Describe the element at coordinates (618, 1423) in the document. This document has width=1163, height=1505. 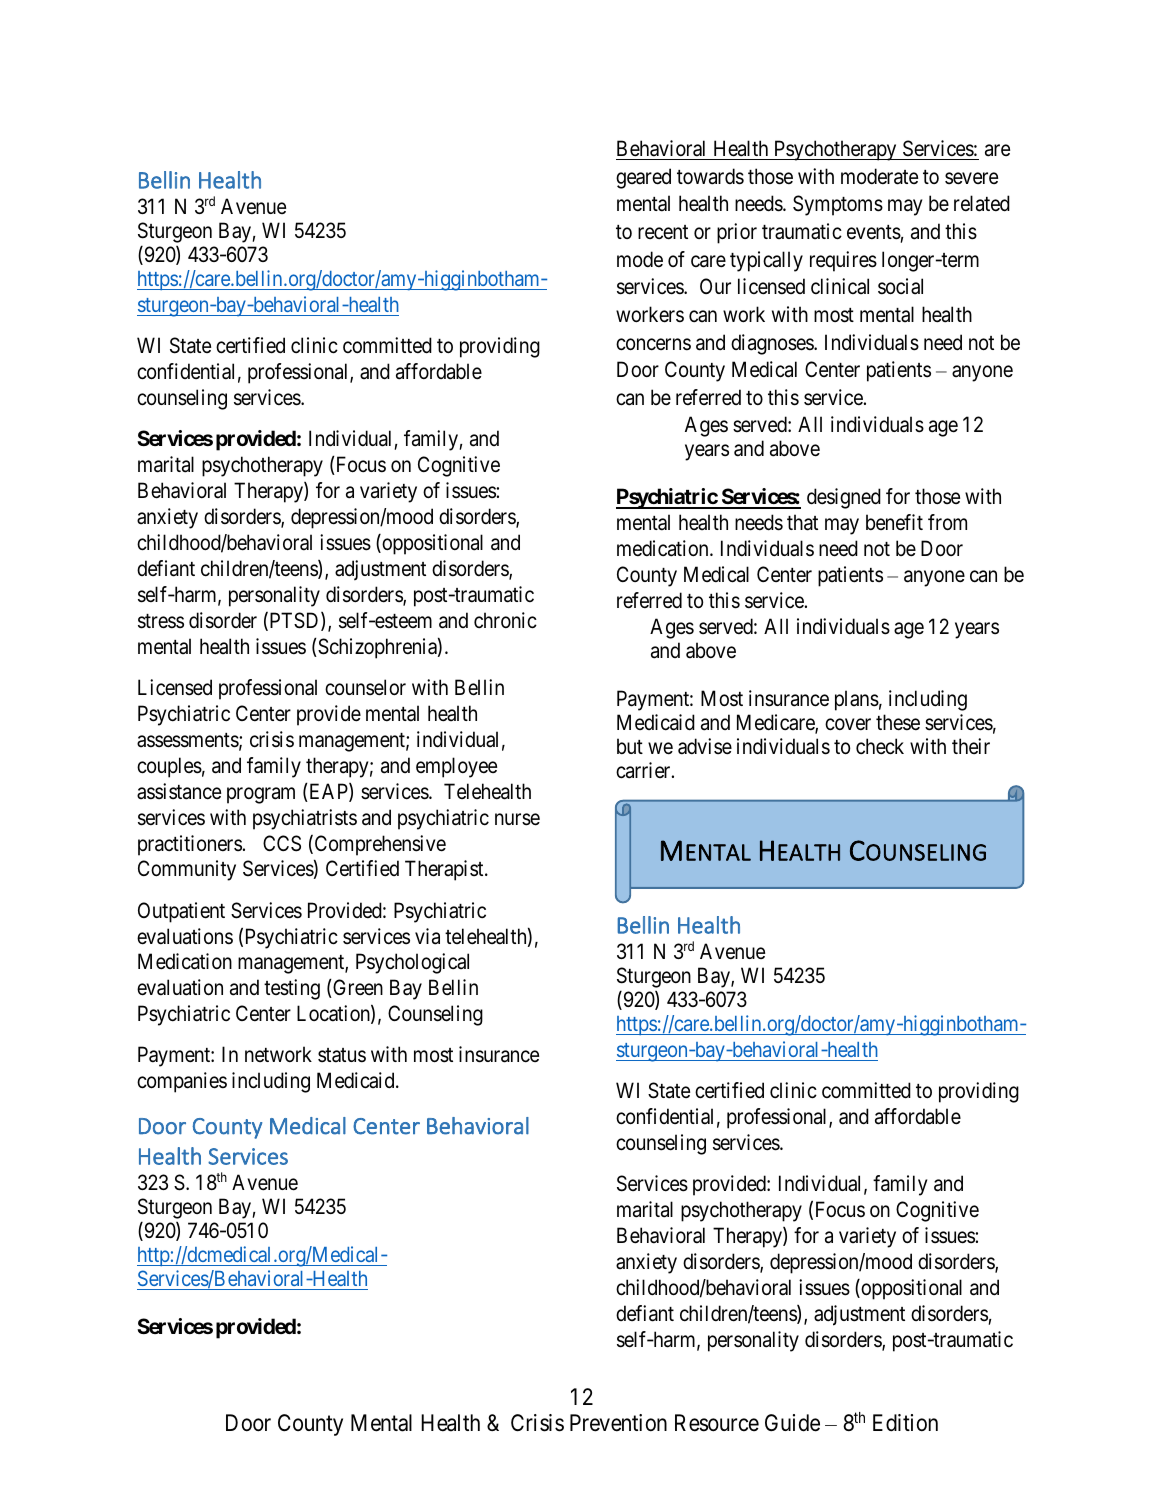
I see `Prevention` at that location.
